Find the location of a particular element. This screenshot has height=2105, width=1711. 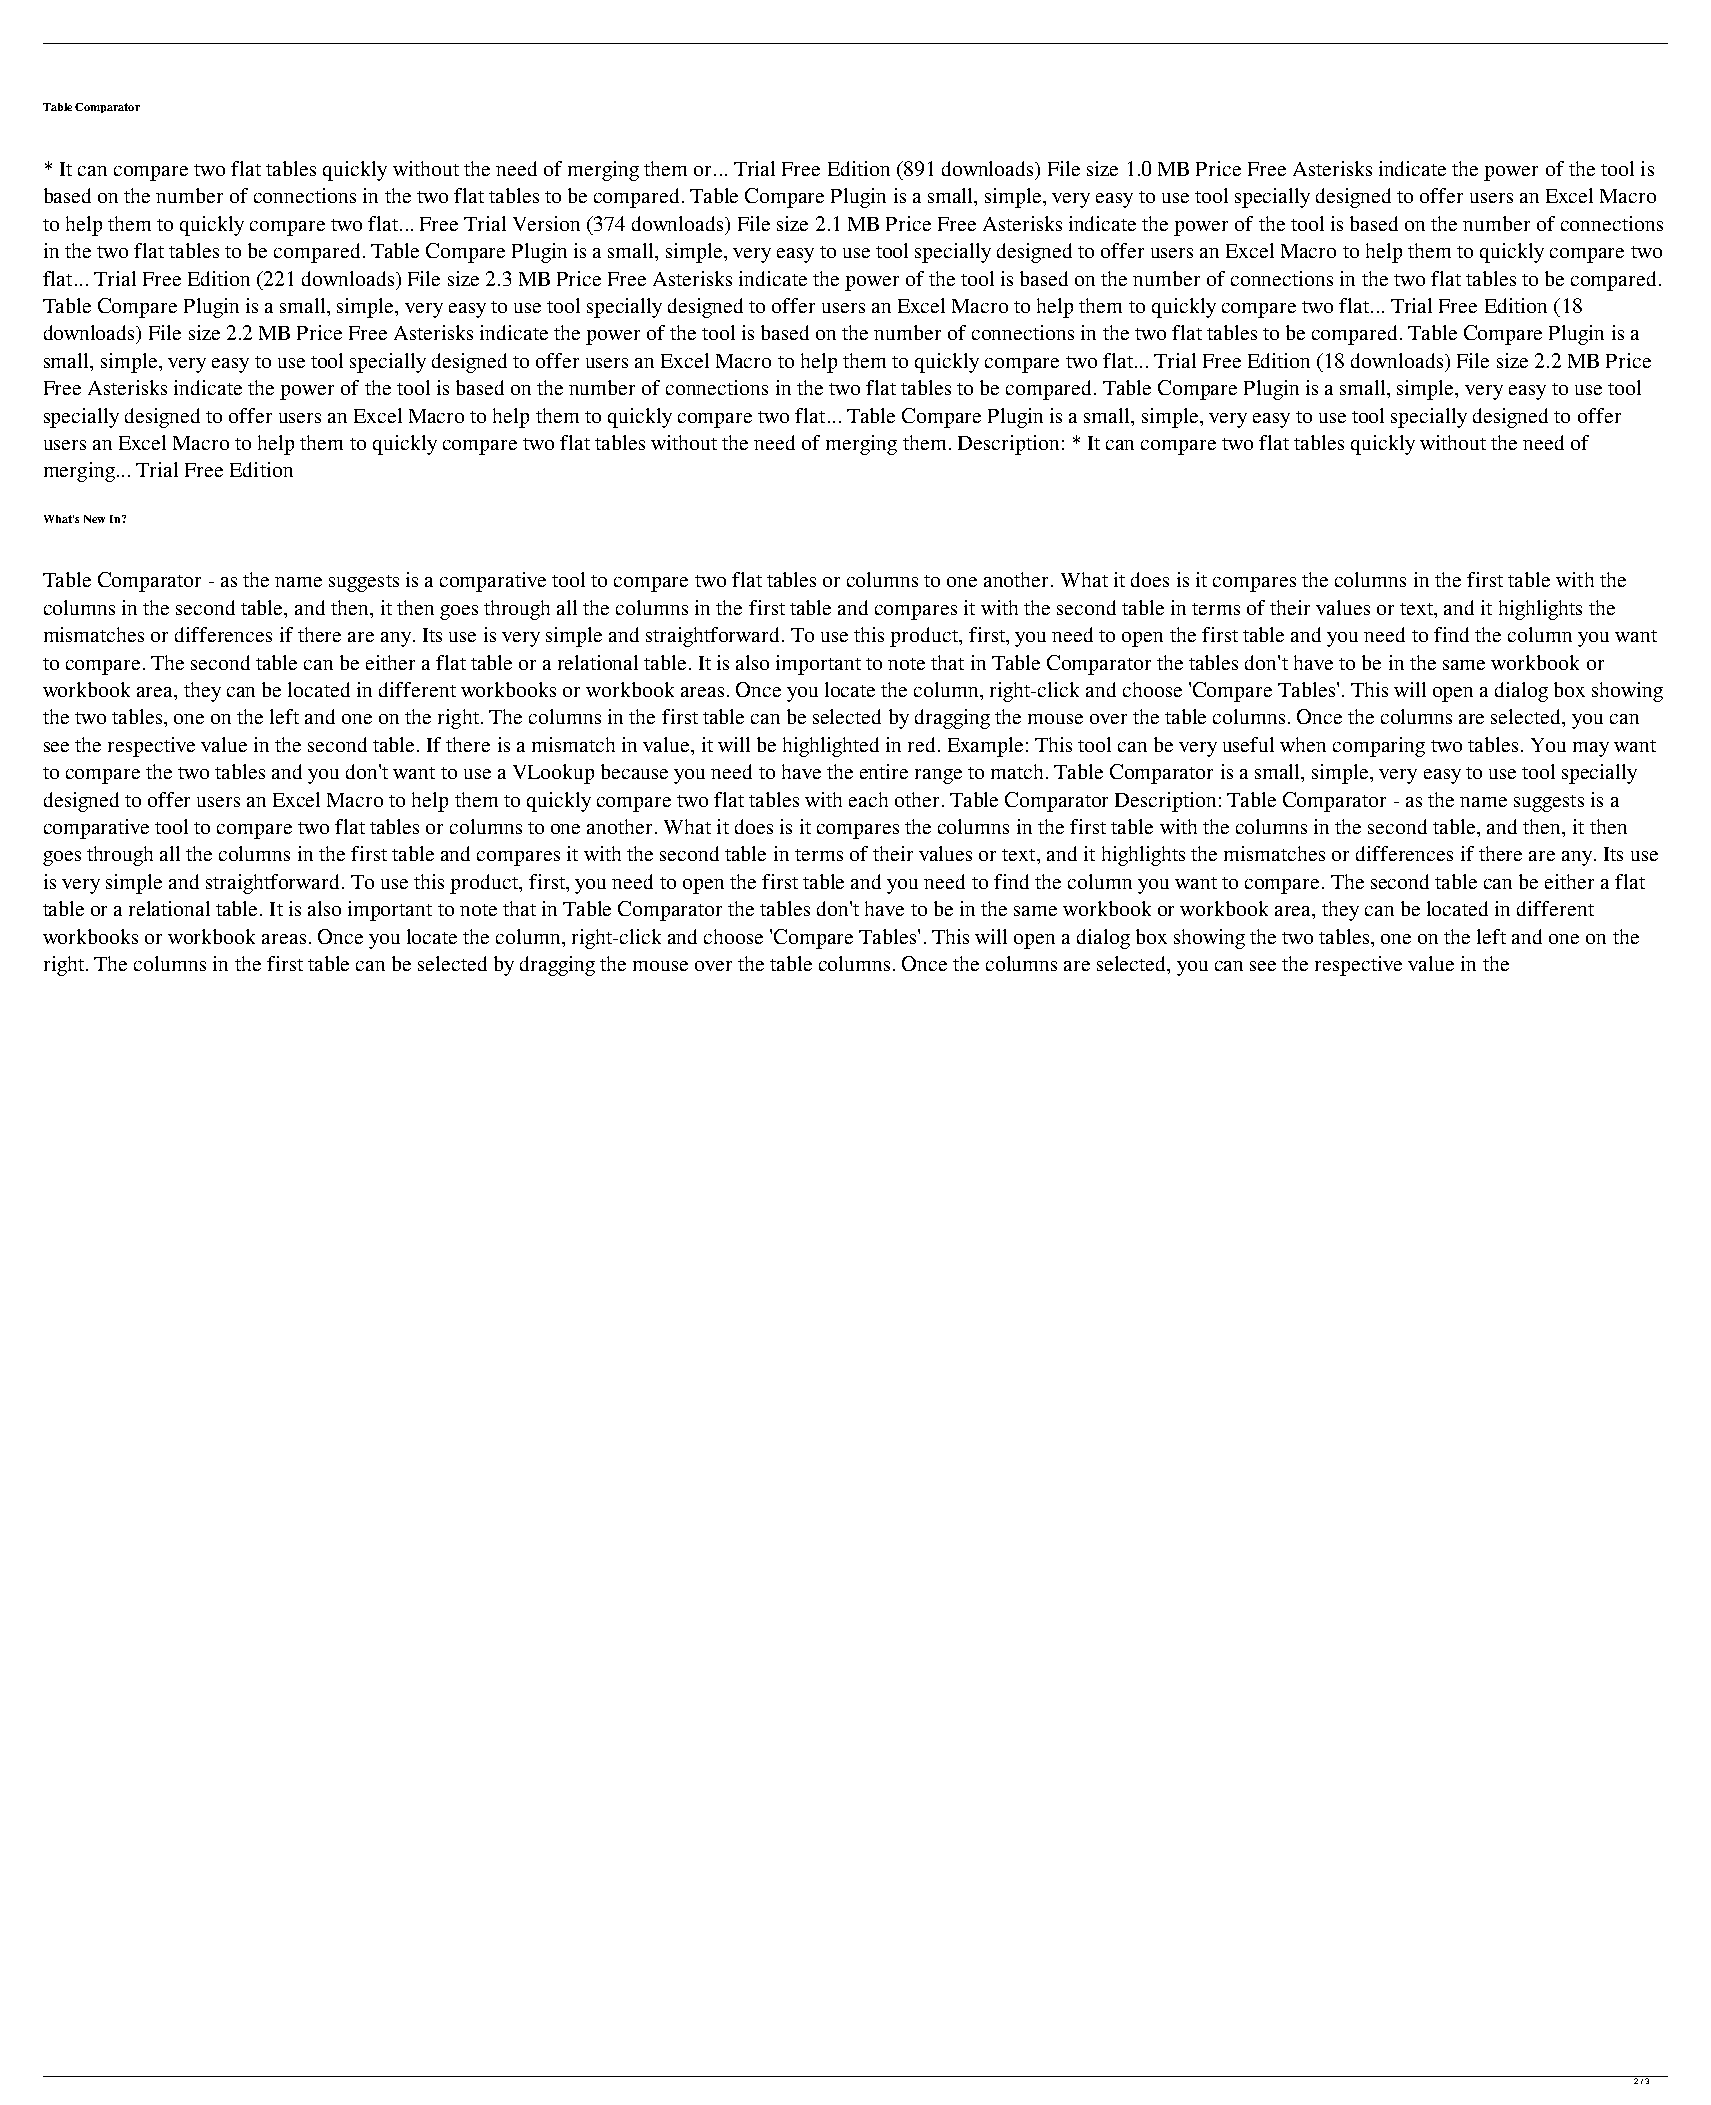

when is located at coordinates (1303, 744).
